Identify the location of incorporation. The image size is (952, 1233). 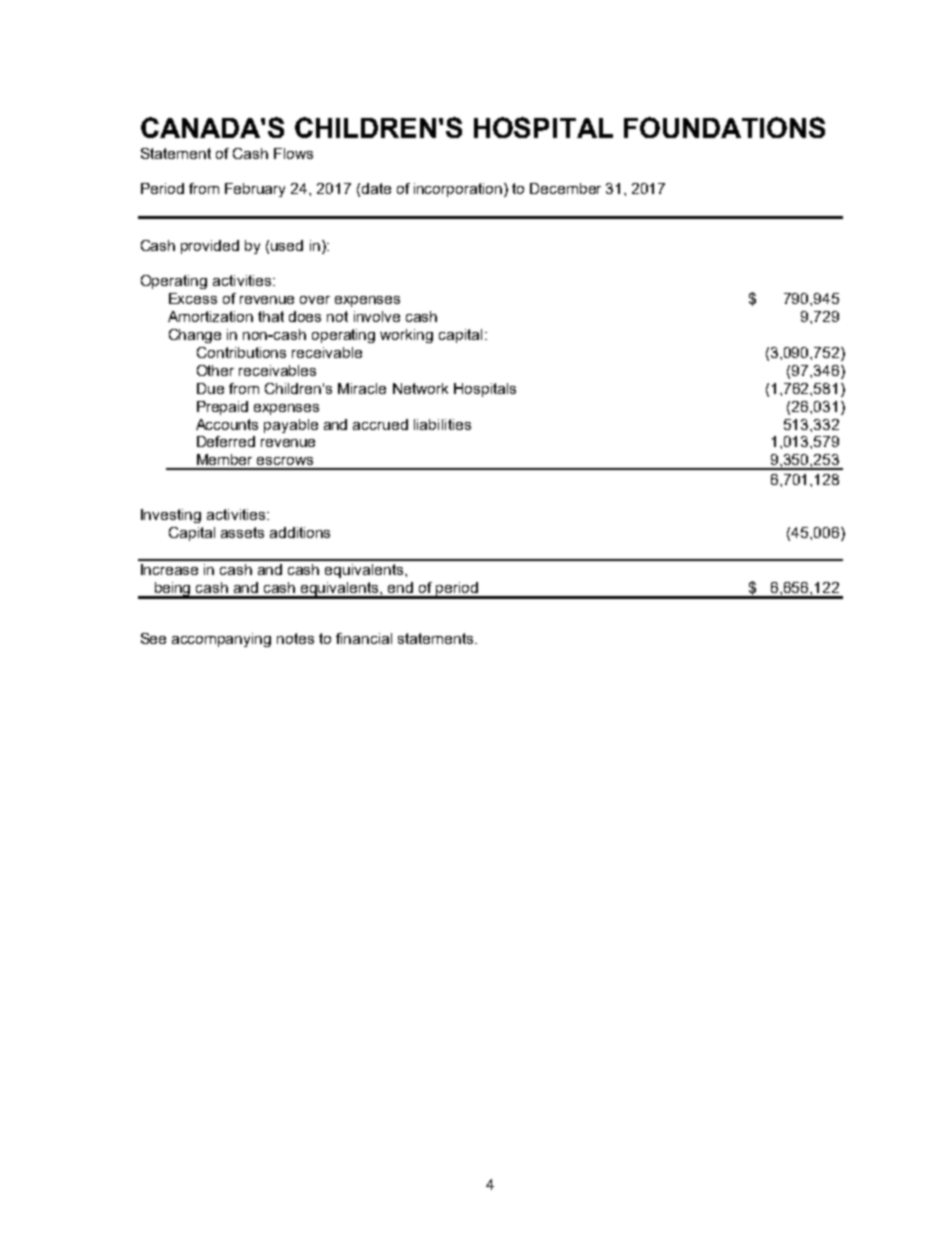
(459, 190).
